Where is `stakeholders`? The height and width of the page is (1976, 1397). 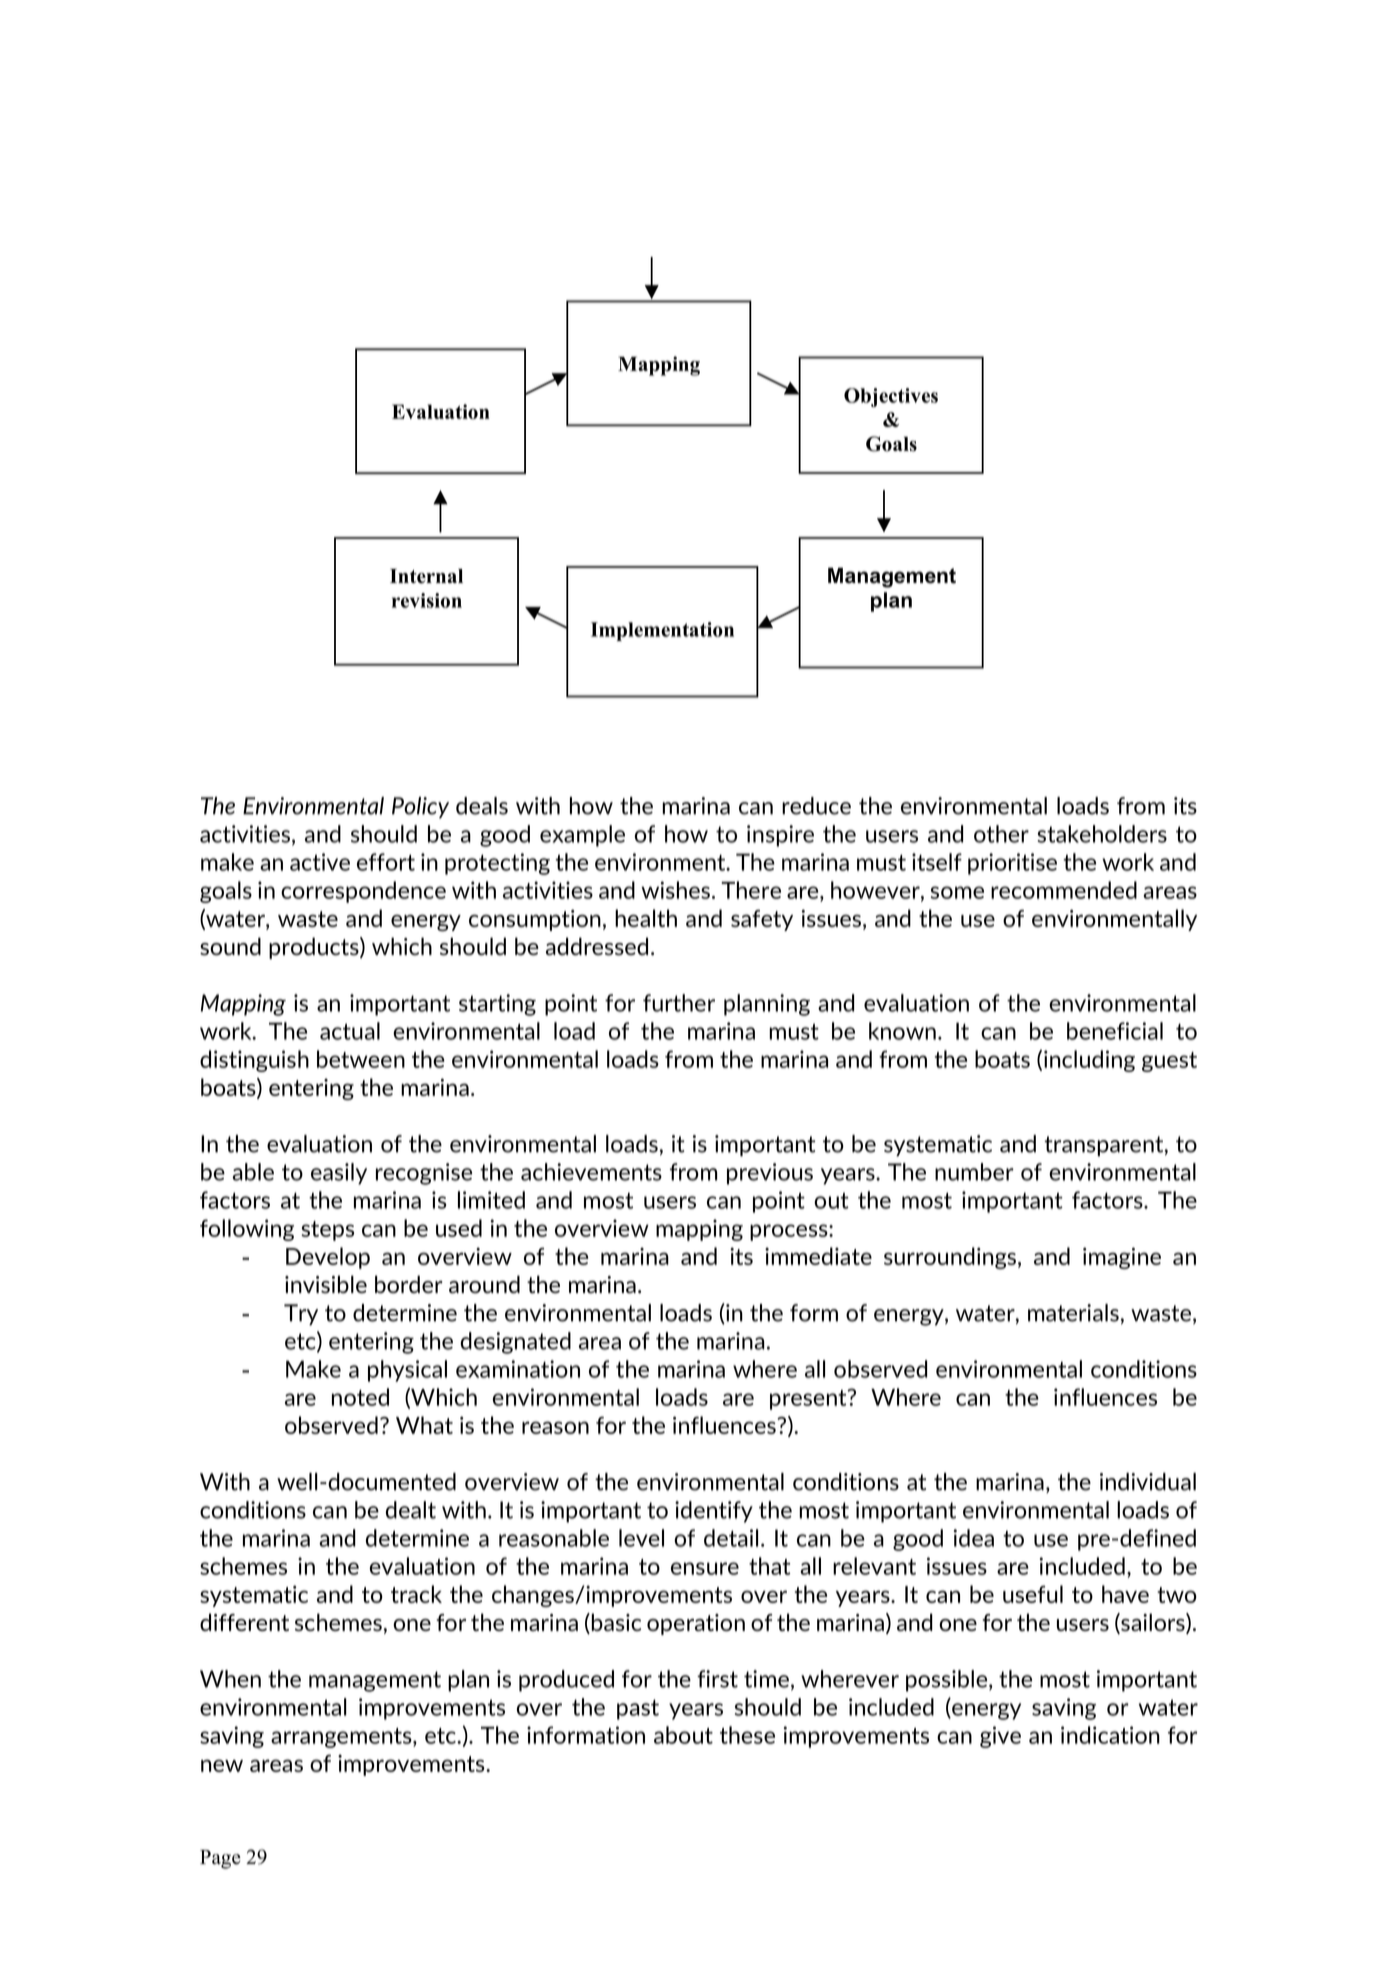 stakeholders is located at coordinates (1102, 834).
